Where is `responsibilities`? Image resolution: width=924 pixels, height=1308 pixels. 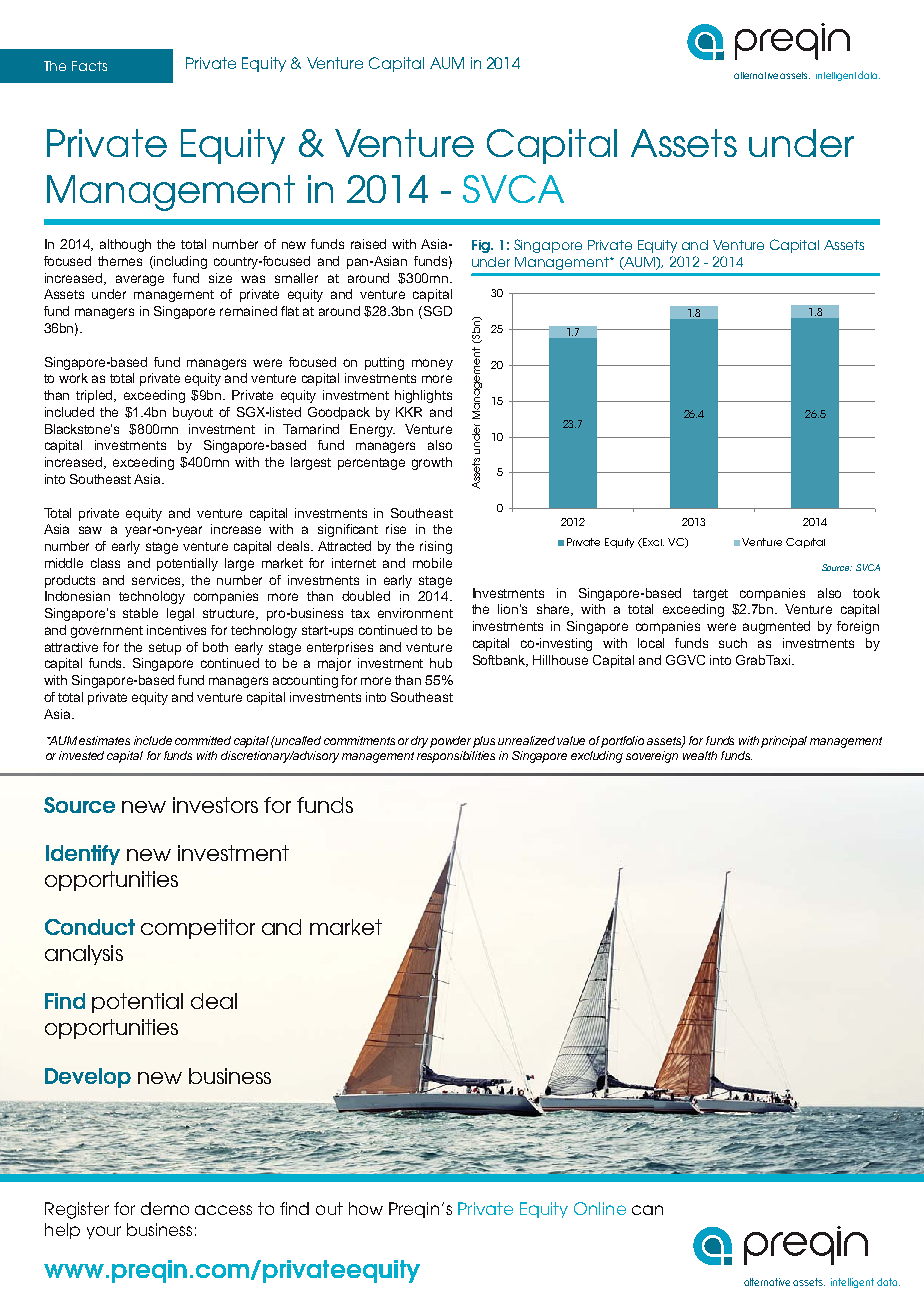 responsibilities is located at coordinates (456, 757).
